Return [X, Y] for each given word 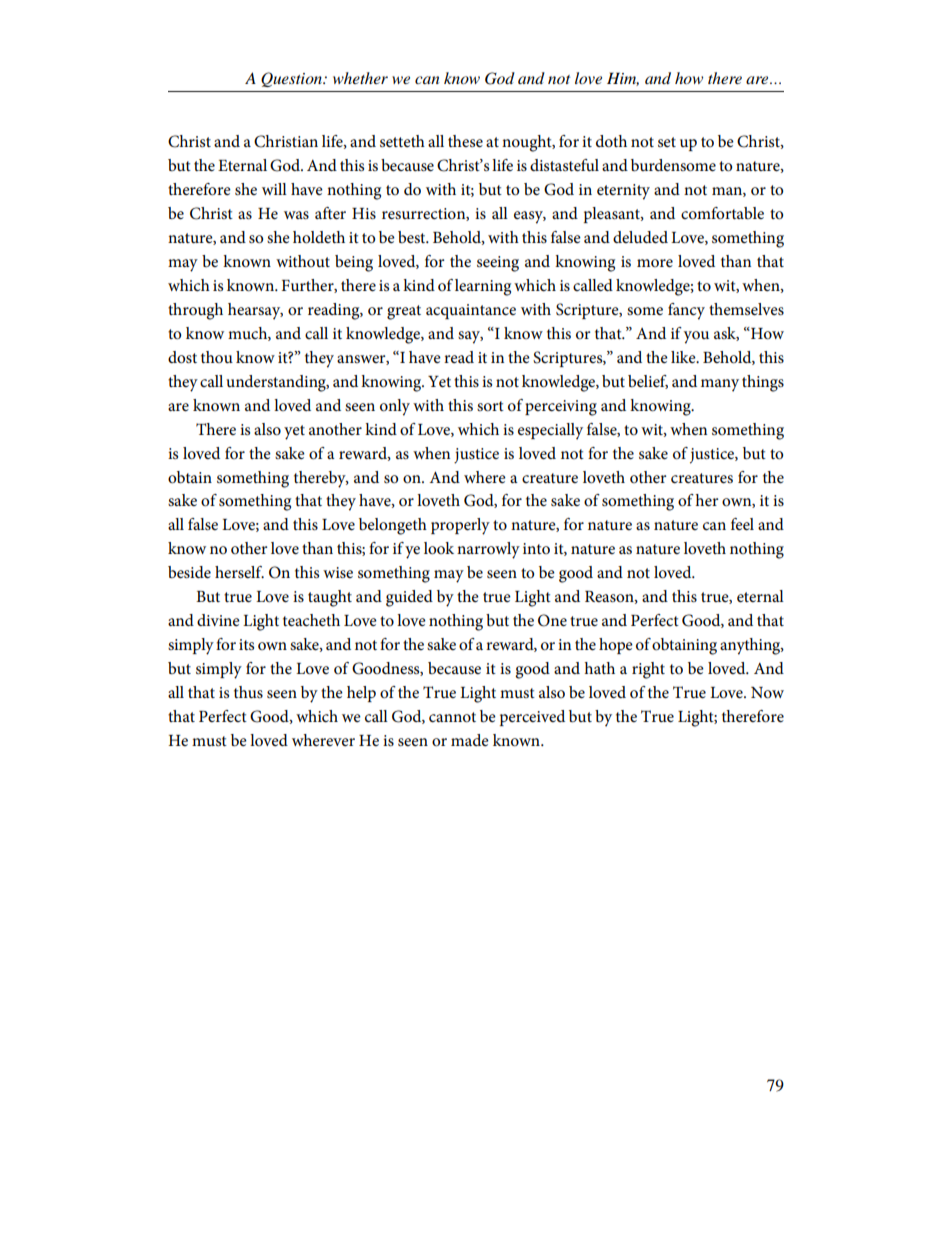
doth [611, 141]
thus [248, 692]
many [720, 385]
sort [490, 406]
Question [293, 79]
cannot [452, 717]
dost [182, 357]
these [465, 141]
